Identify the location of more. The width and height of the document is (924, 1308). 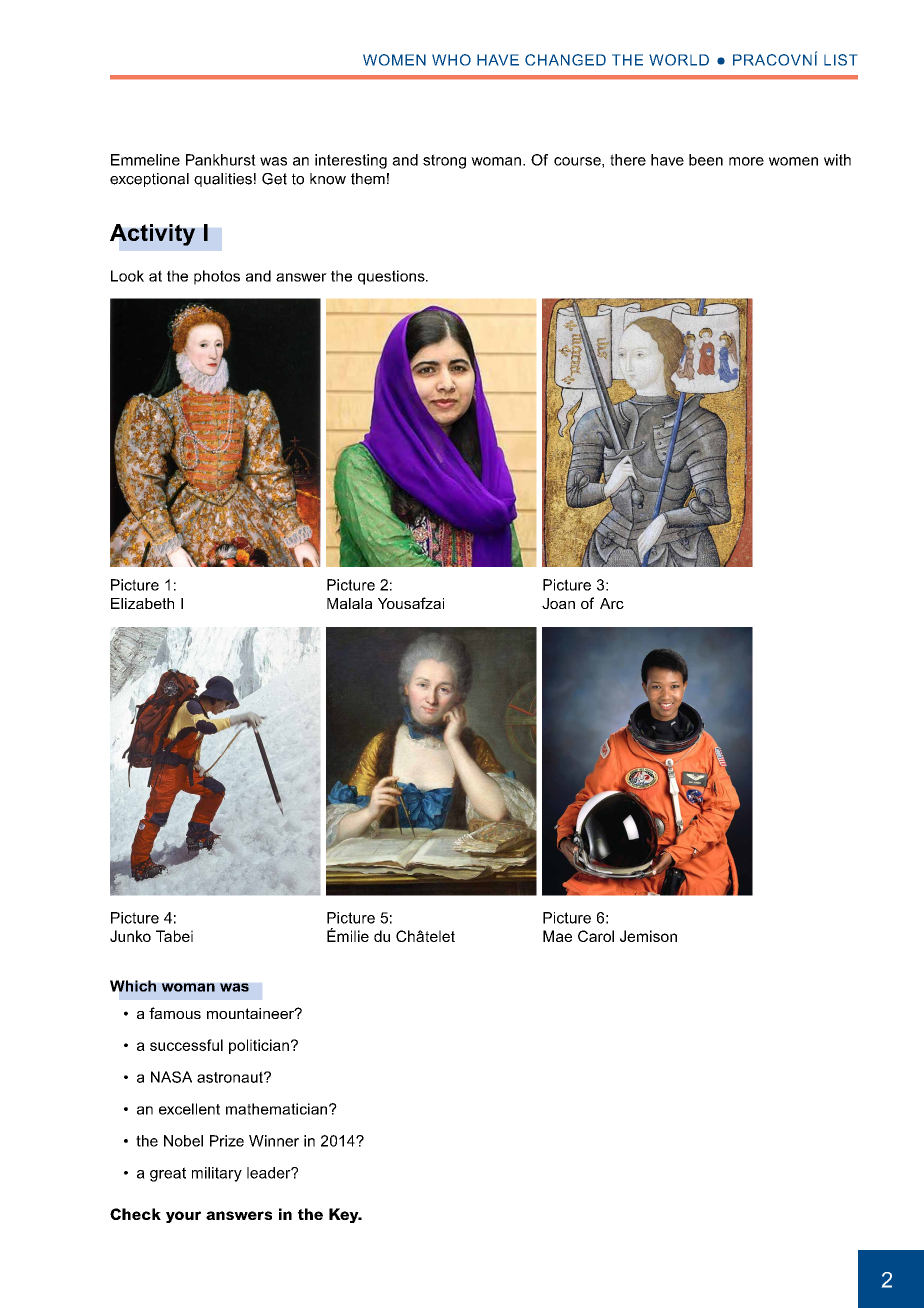
(746, 161).
